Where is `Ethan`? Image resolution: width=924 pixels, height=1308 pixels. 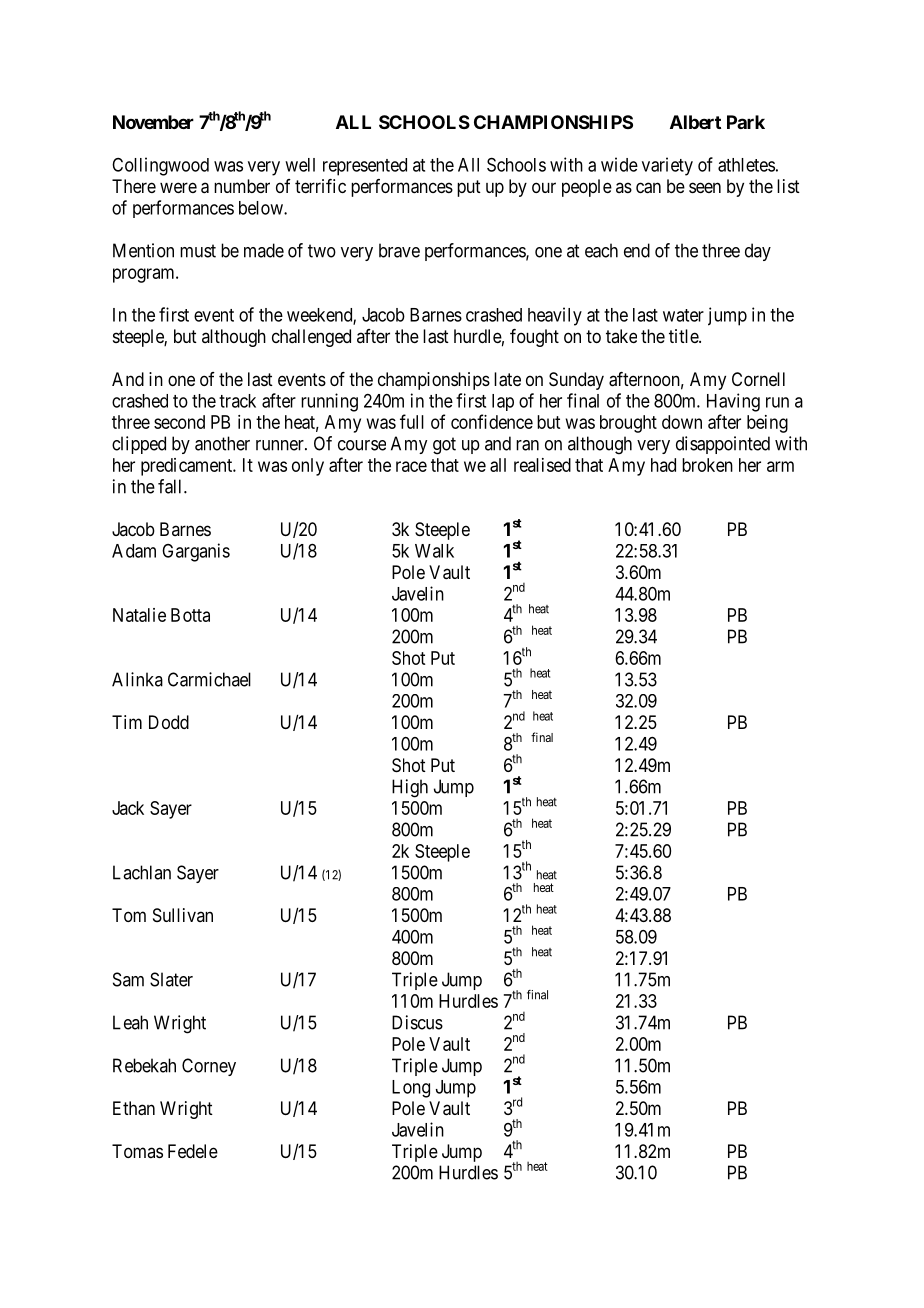 Ethan is located at coordinates (134, 1108).
